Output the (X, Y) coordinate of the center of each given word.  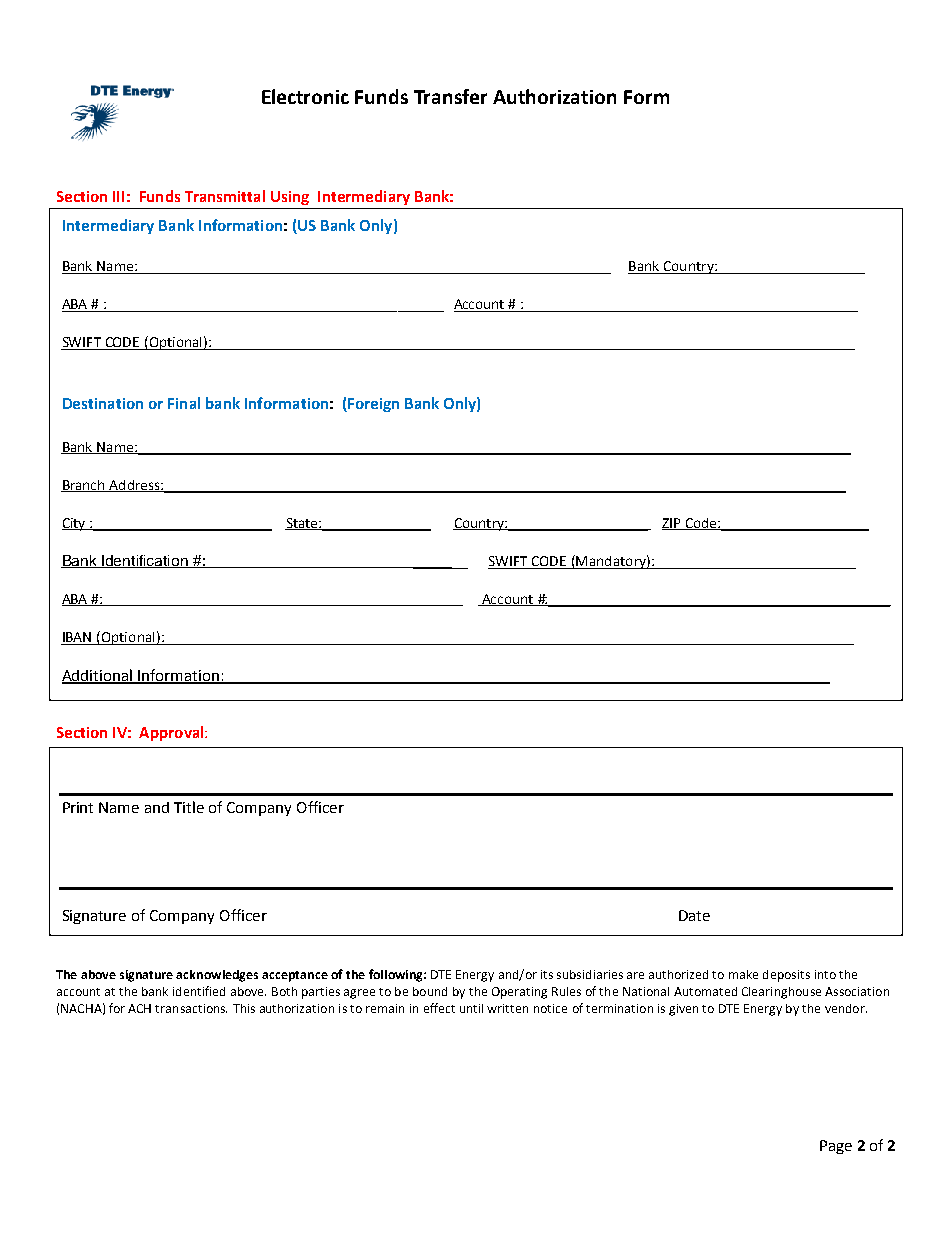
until (471, 1008)
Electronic (305, 96)
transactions (191, 1008)
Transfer (450, 96)
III (118, 196)
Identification (145, 561)
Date (694, 915)
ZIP (672, 524)
